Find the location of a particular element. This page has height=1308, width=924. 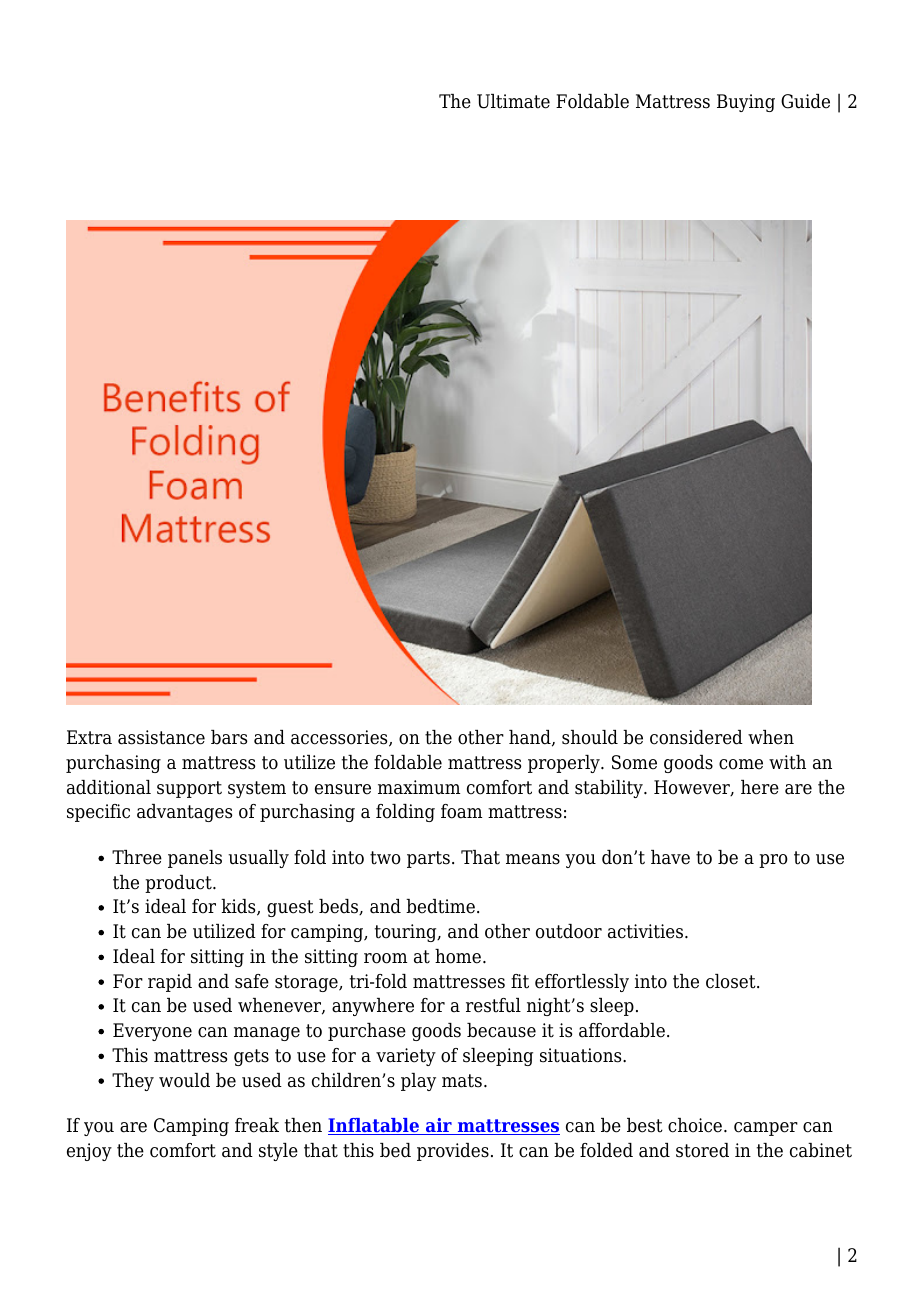

would is located at coordinates (184, 1080).
